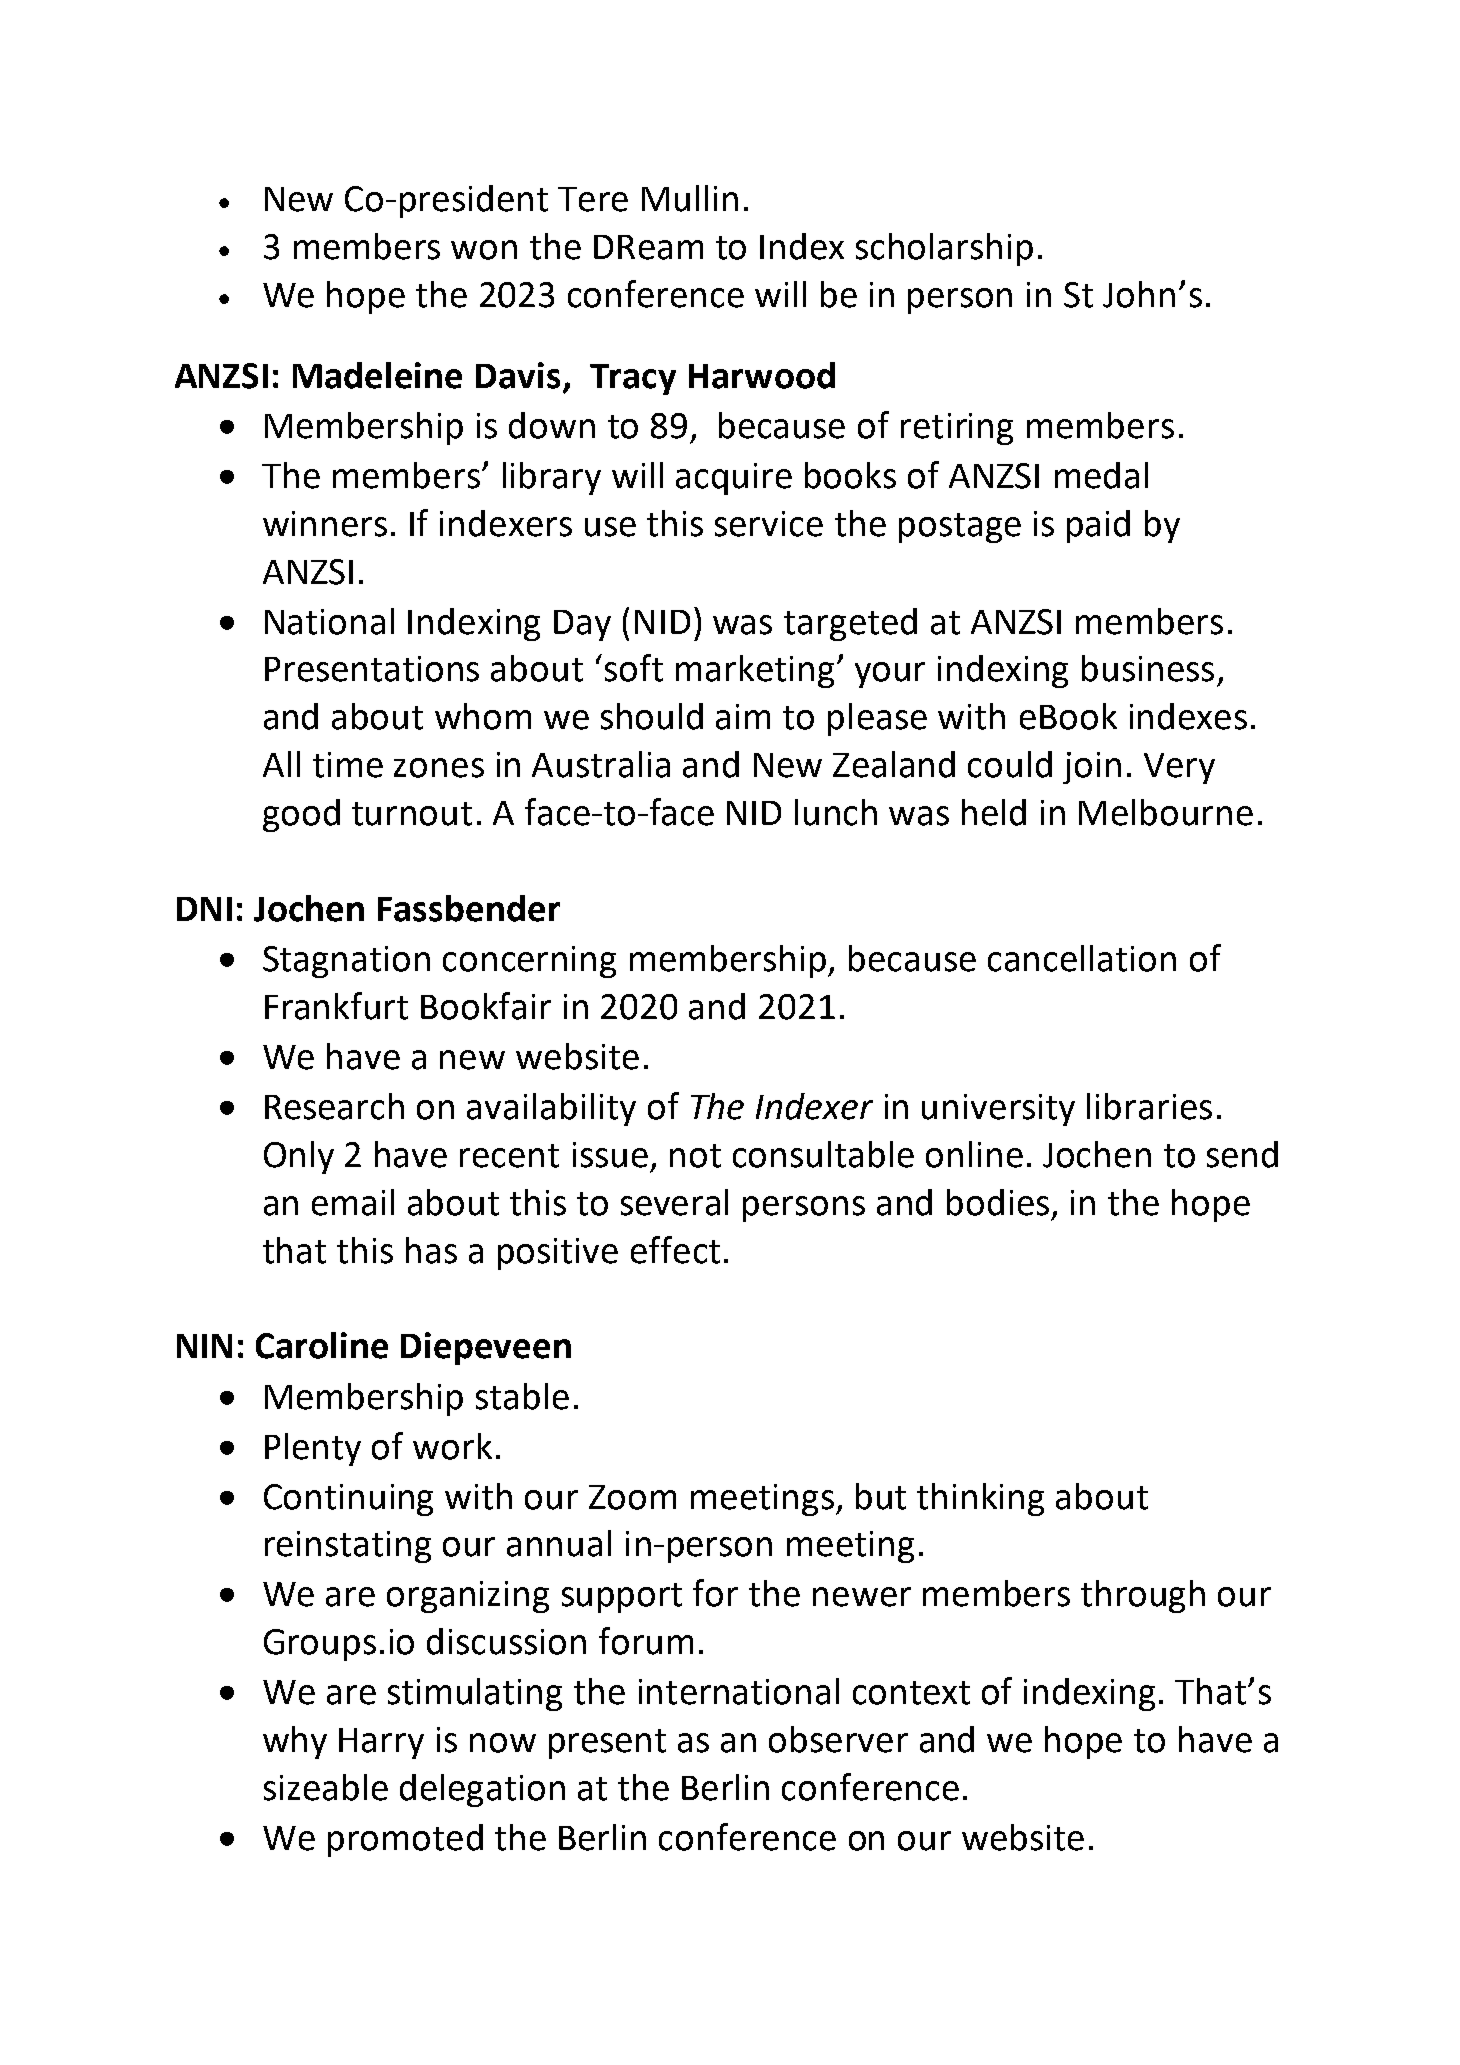 Image resolution: width=1460 pixels, height=2065 pixels. What do you see at coordinates (452, 1446) in the screenshot?
I see `work` at bounding box center [452, 1446].
